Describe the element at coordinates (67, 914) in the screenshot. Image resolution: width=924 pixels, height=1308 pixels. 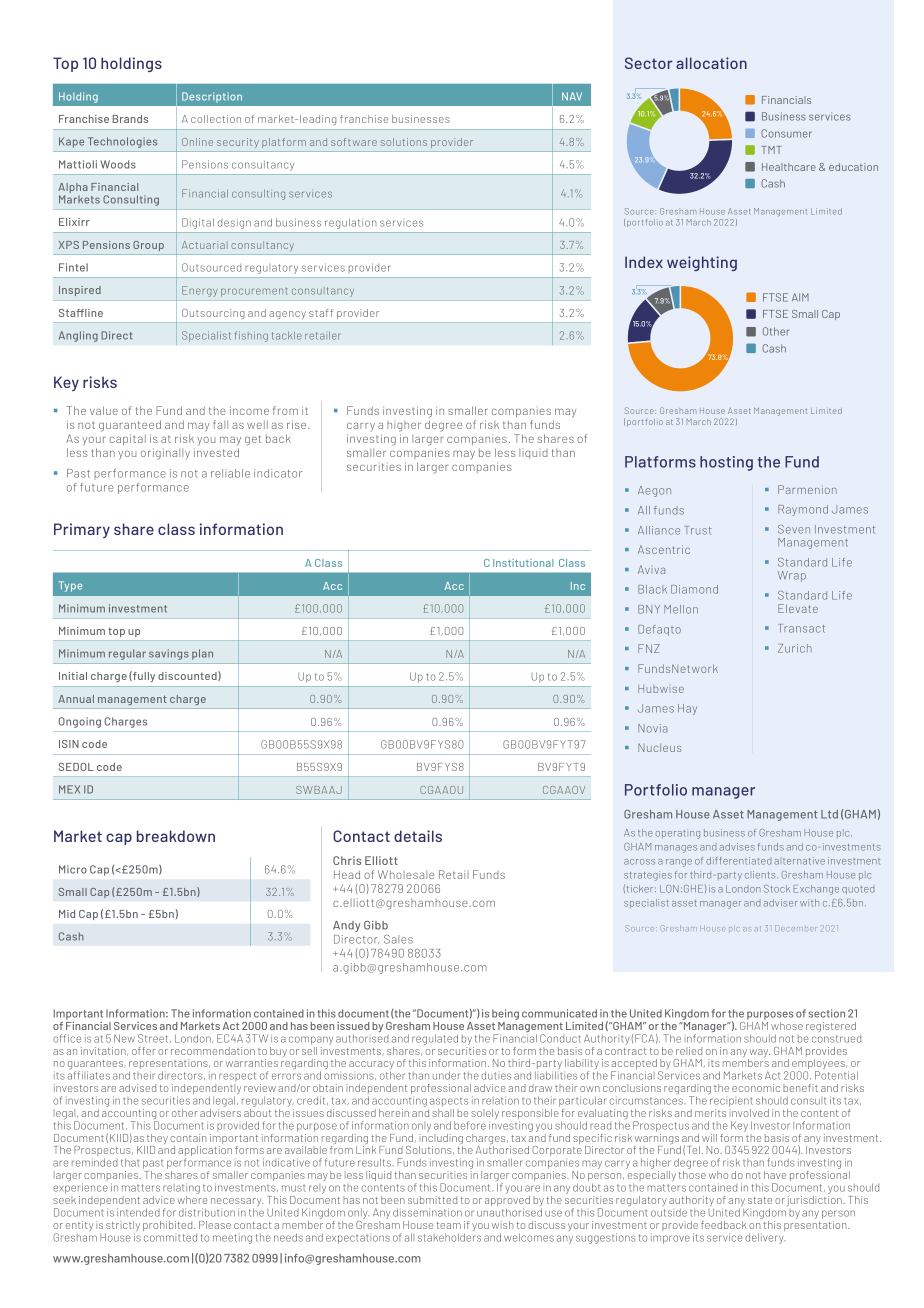
I see `Mid` at that location.
